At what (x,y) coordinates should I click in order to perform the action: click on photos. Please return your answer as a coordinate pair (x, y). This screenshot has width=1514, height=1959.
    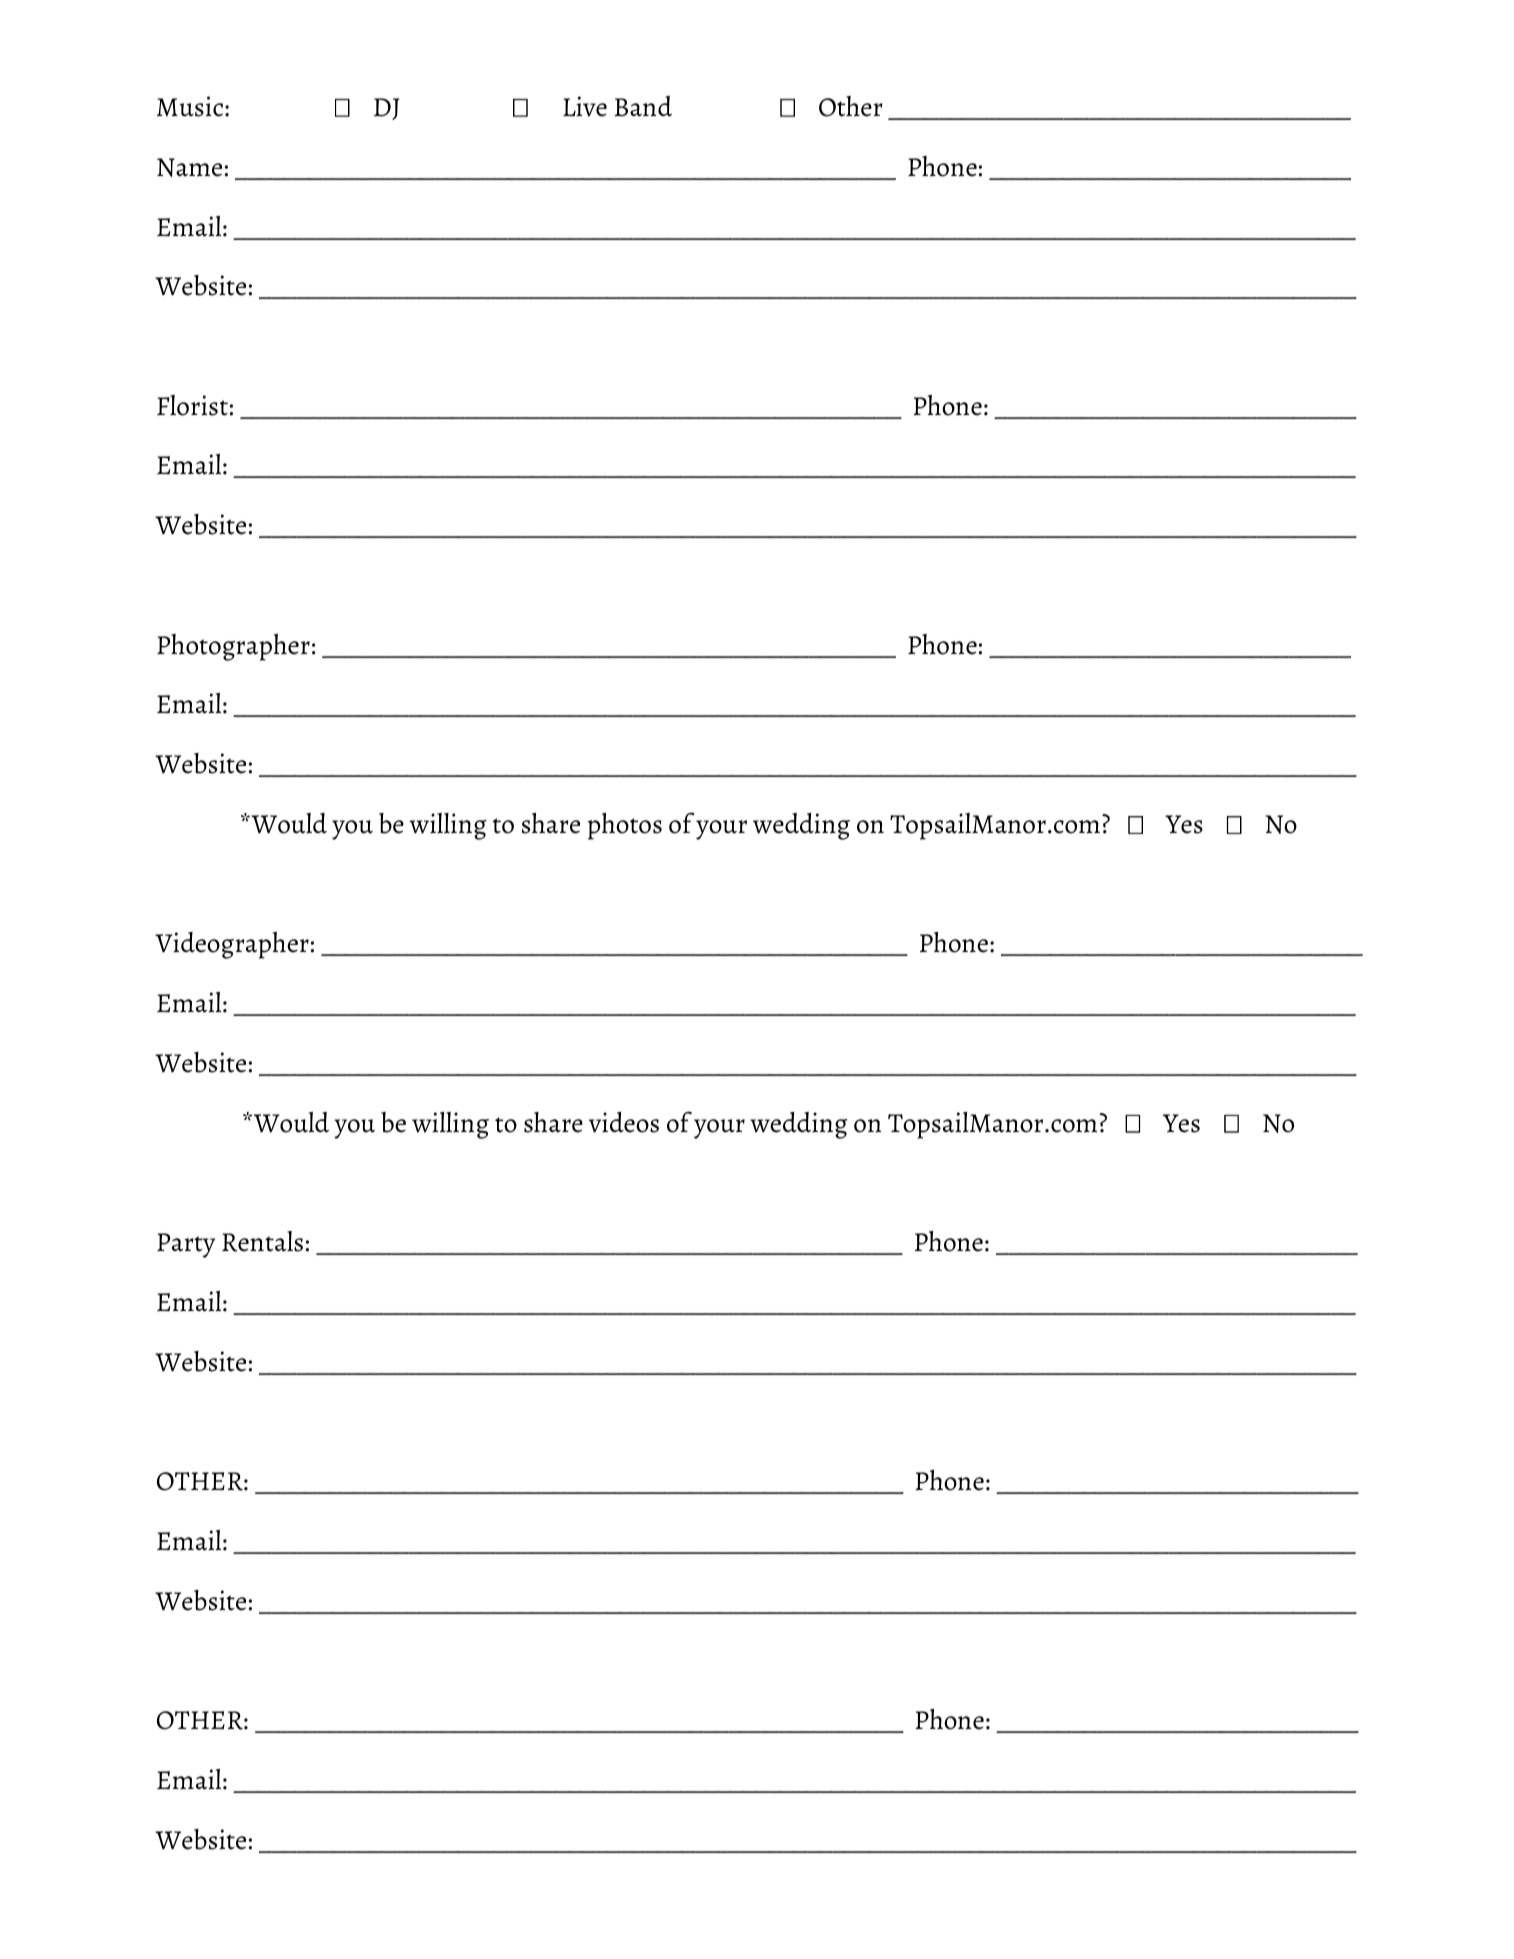
    Looking at the image, I should click on (625, 826).
